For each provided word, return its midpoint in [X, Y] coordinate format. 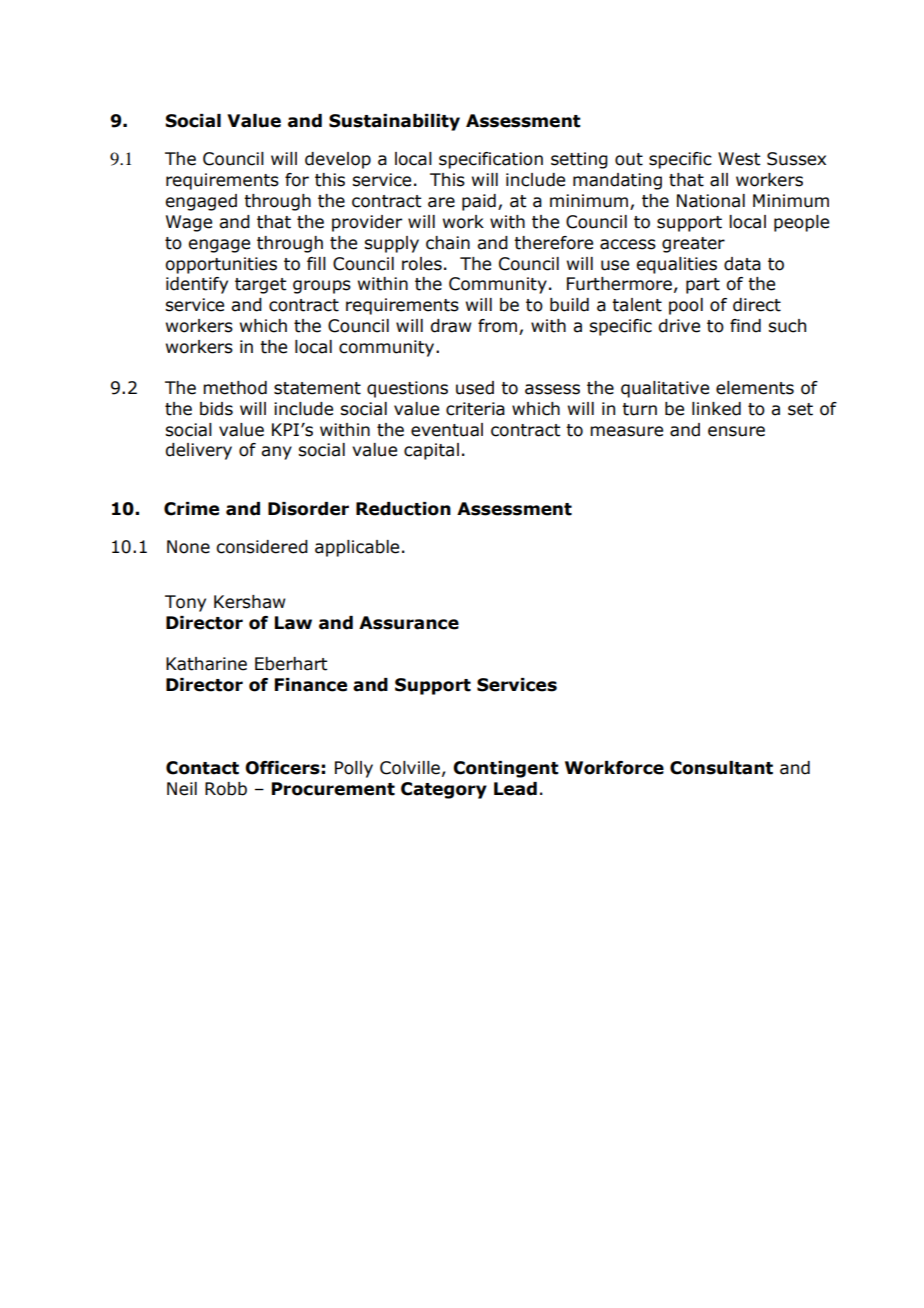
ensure [736, 431]
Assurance [409, 623]
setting [579, 160]
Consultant [721, 768]
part [703, 286]
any [276, 453]
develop [338, 160]
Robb [226, 789]
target [260, 286]
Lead [515, 789]
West [739, 159]
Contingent [506, 769]
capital [431, 451]
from [499, 327]
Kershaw [249, 602]
